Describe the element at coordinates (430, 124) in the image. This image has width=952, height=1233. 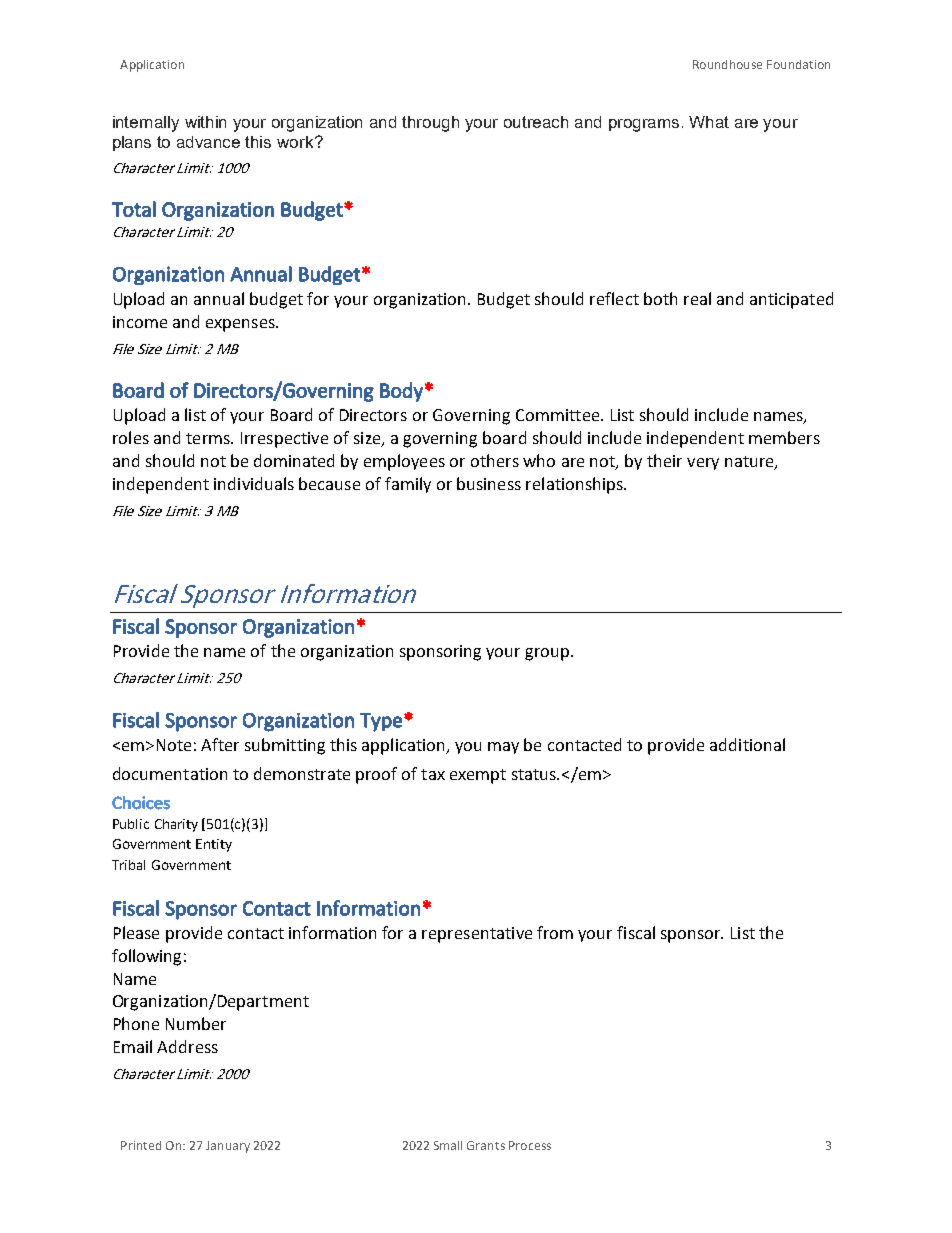
I see `through` at that location.
